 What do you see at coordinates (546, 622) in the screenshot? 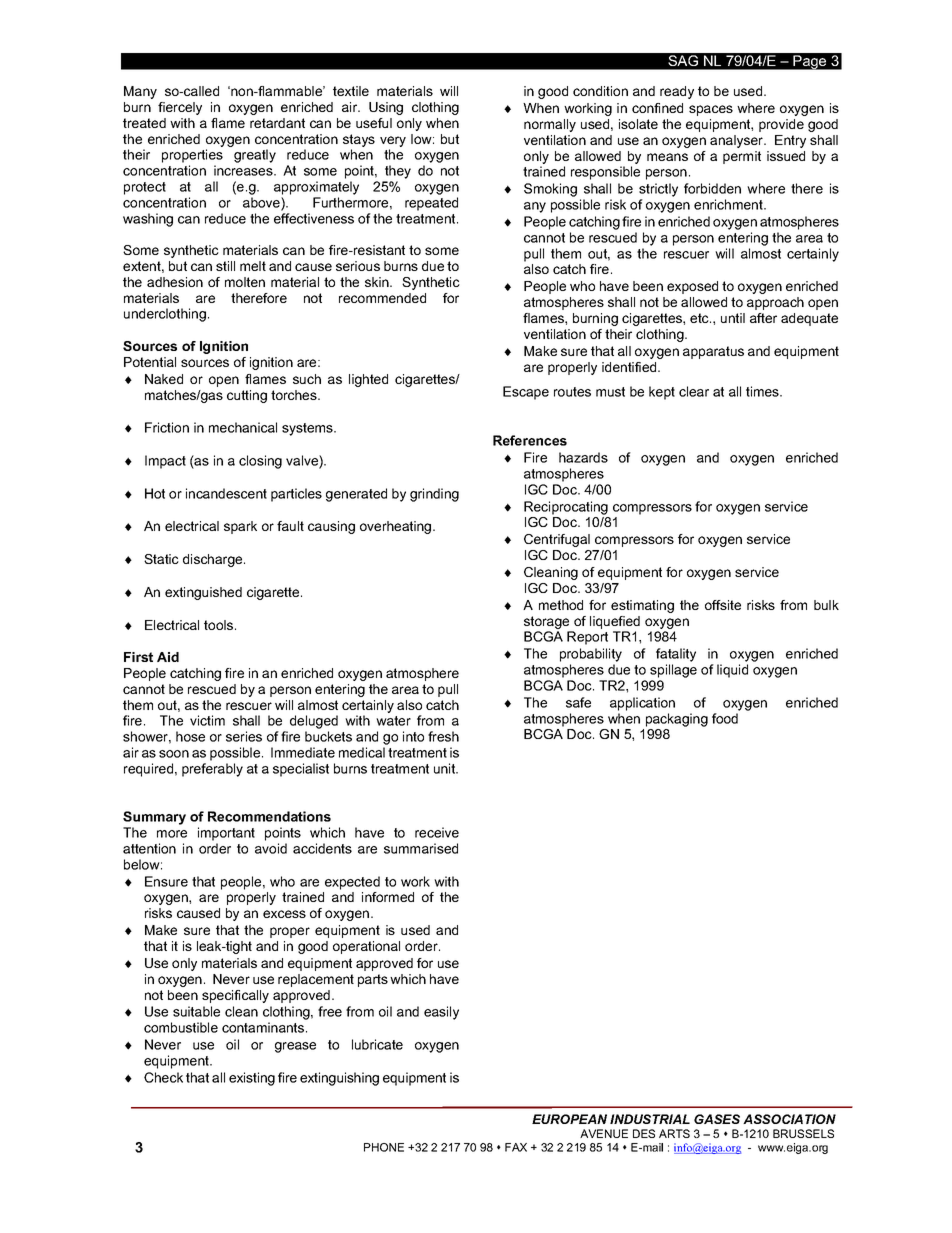
I see `storage` at bounding box center [546, 622].
